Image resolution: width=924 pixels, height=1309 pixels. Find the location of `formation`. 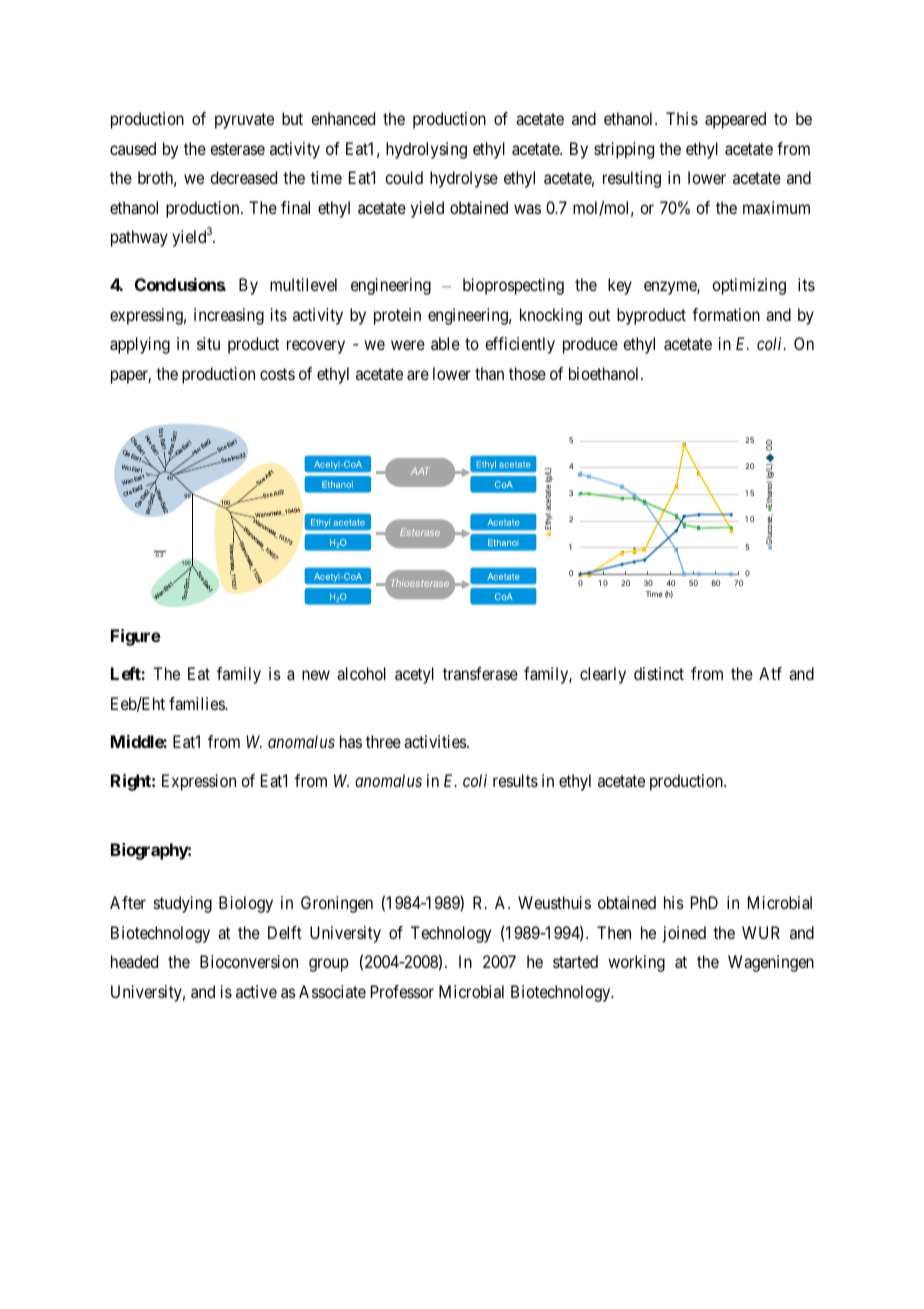

formation is located at coordinates (726, 314).
